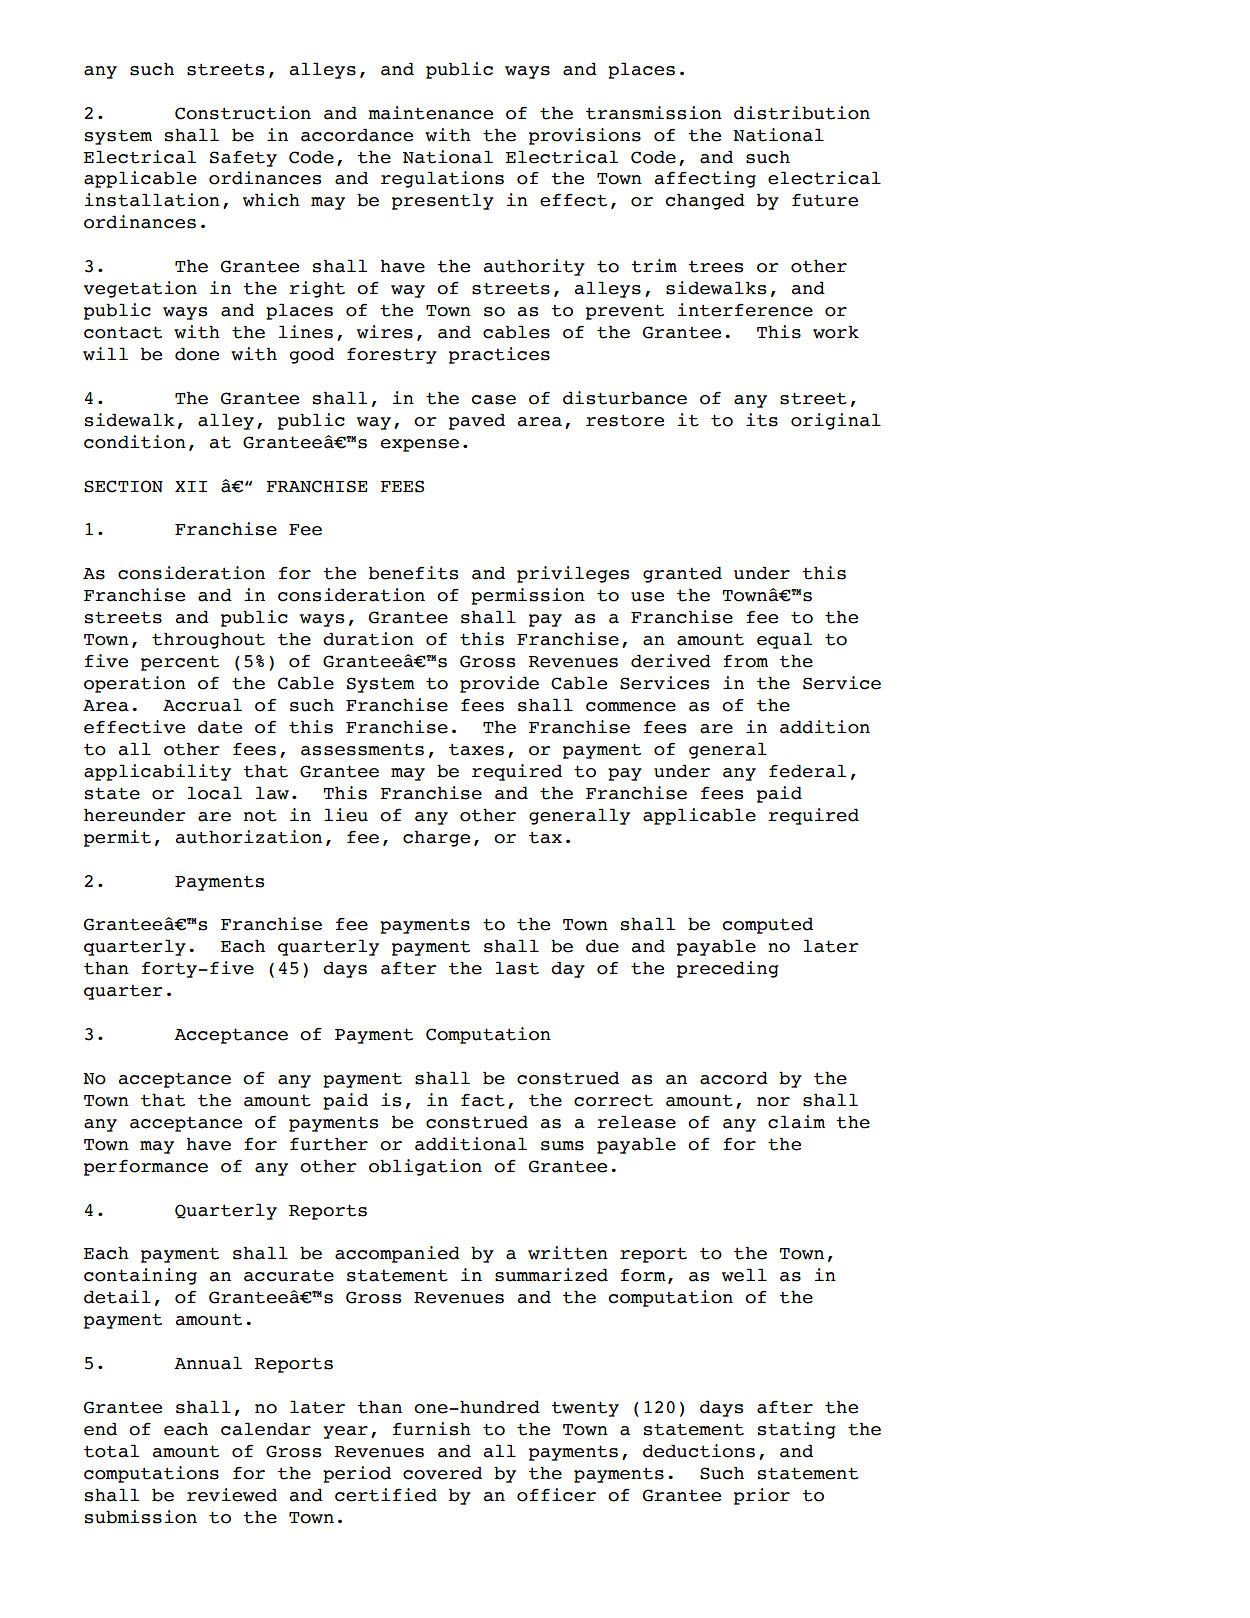  I want to click on federal, so click(807, 771).
